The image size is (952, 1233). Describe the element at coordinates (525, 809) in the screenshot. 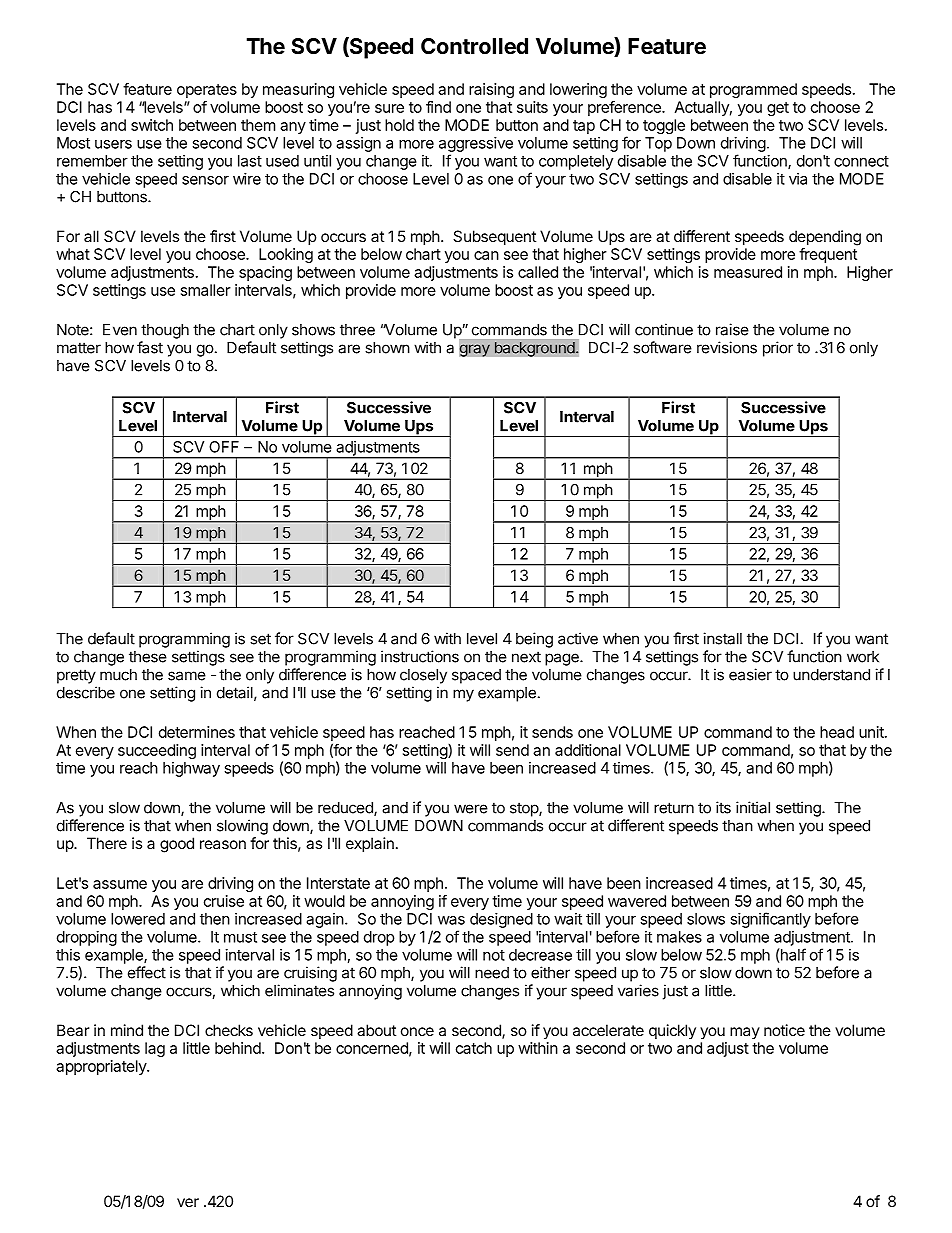

I see `stop` at that location.
